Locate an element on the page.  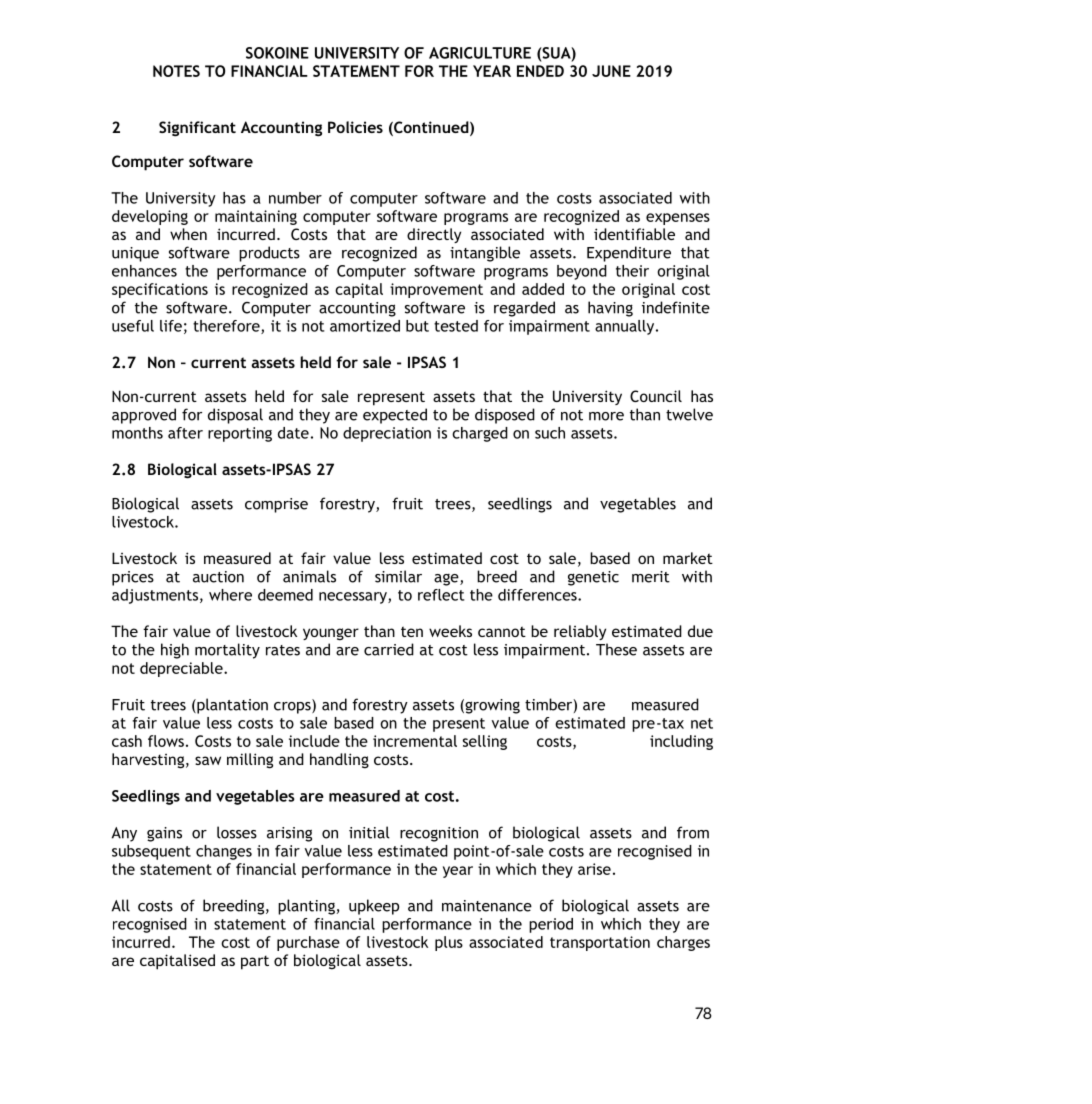
plus is located at coordinates (449, 943).
